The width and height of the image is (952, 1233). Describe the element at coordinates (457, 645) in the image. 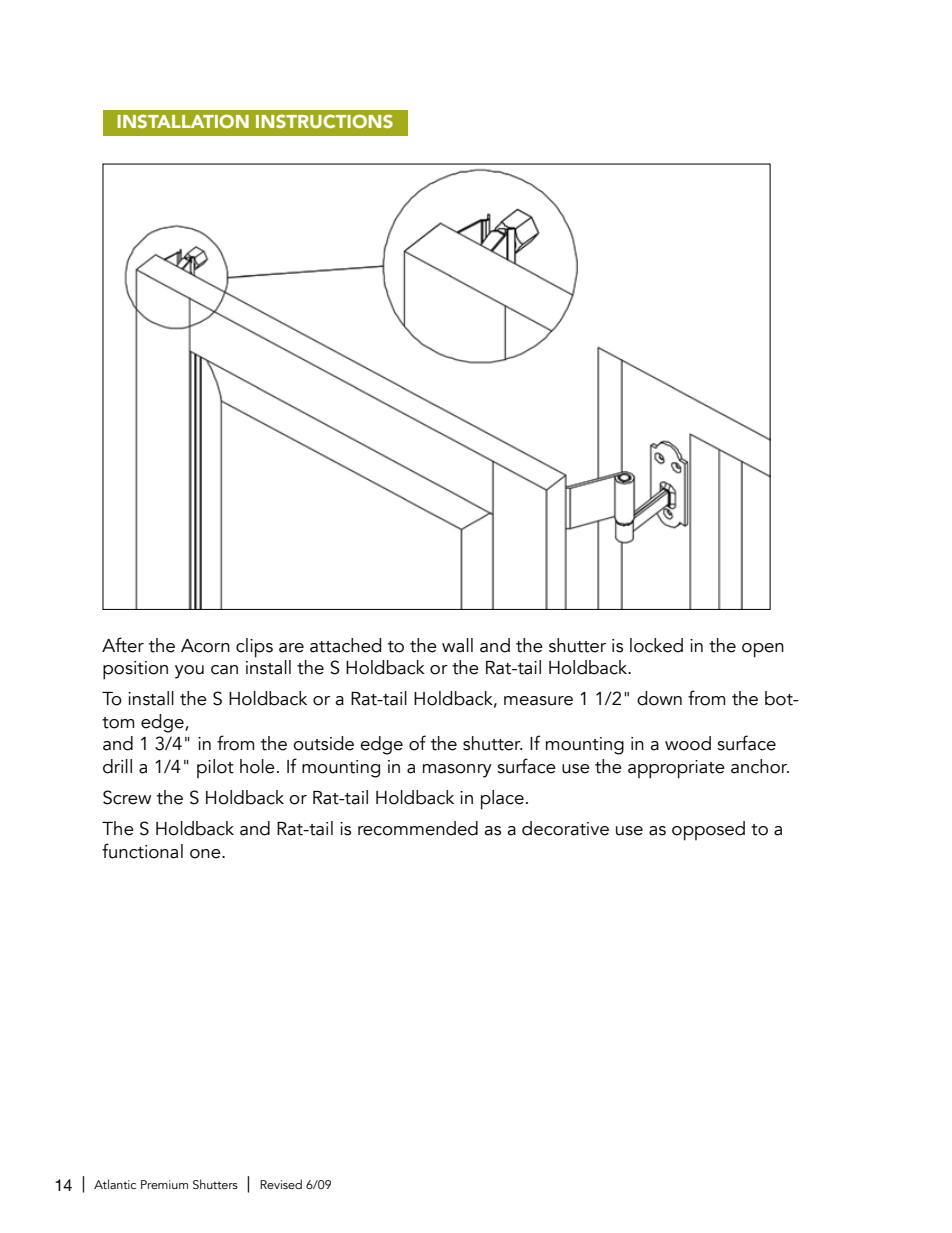

I see `wall` at that location.
